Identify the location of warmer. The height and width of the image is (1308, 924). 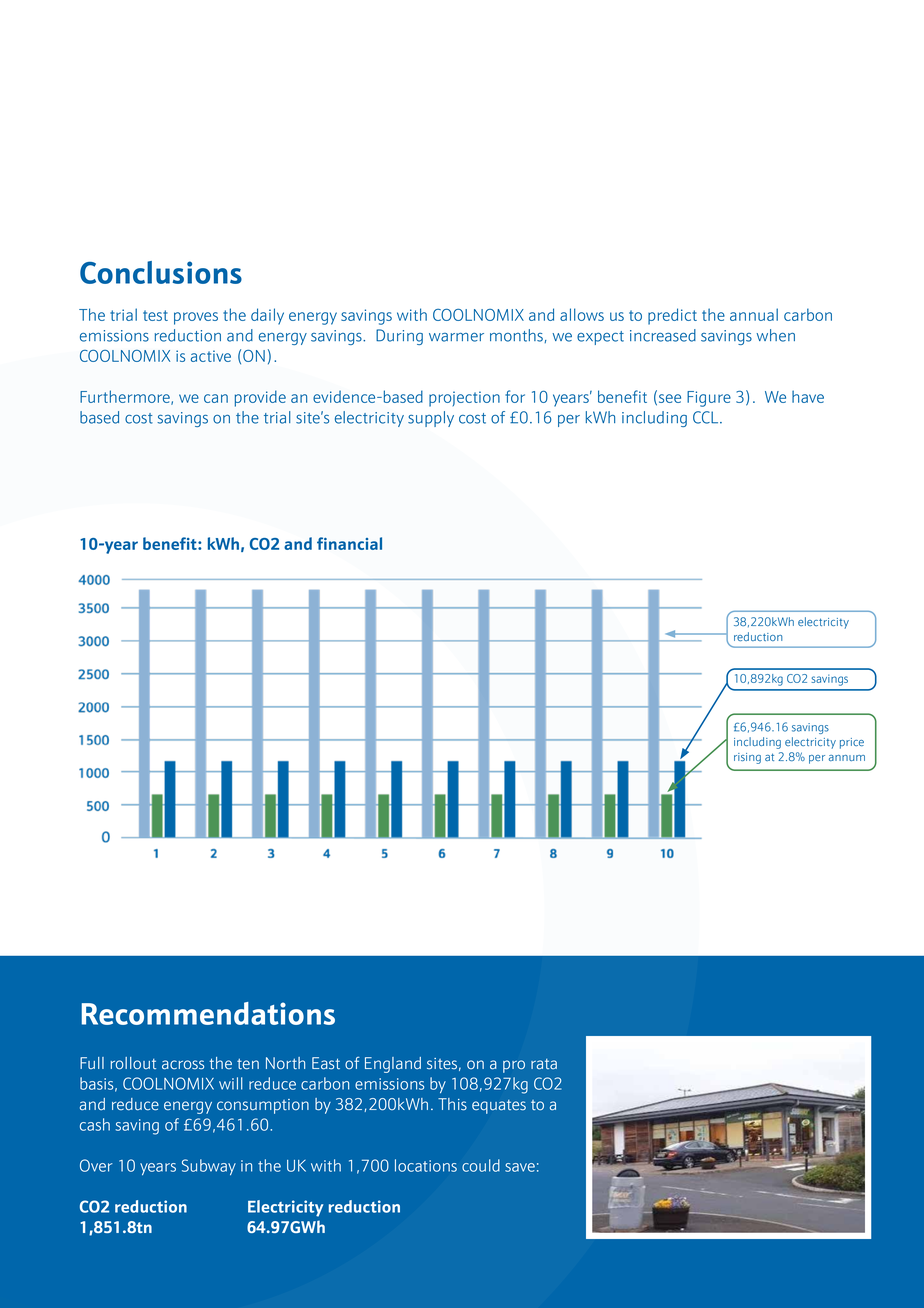
(456, 337).
